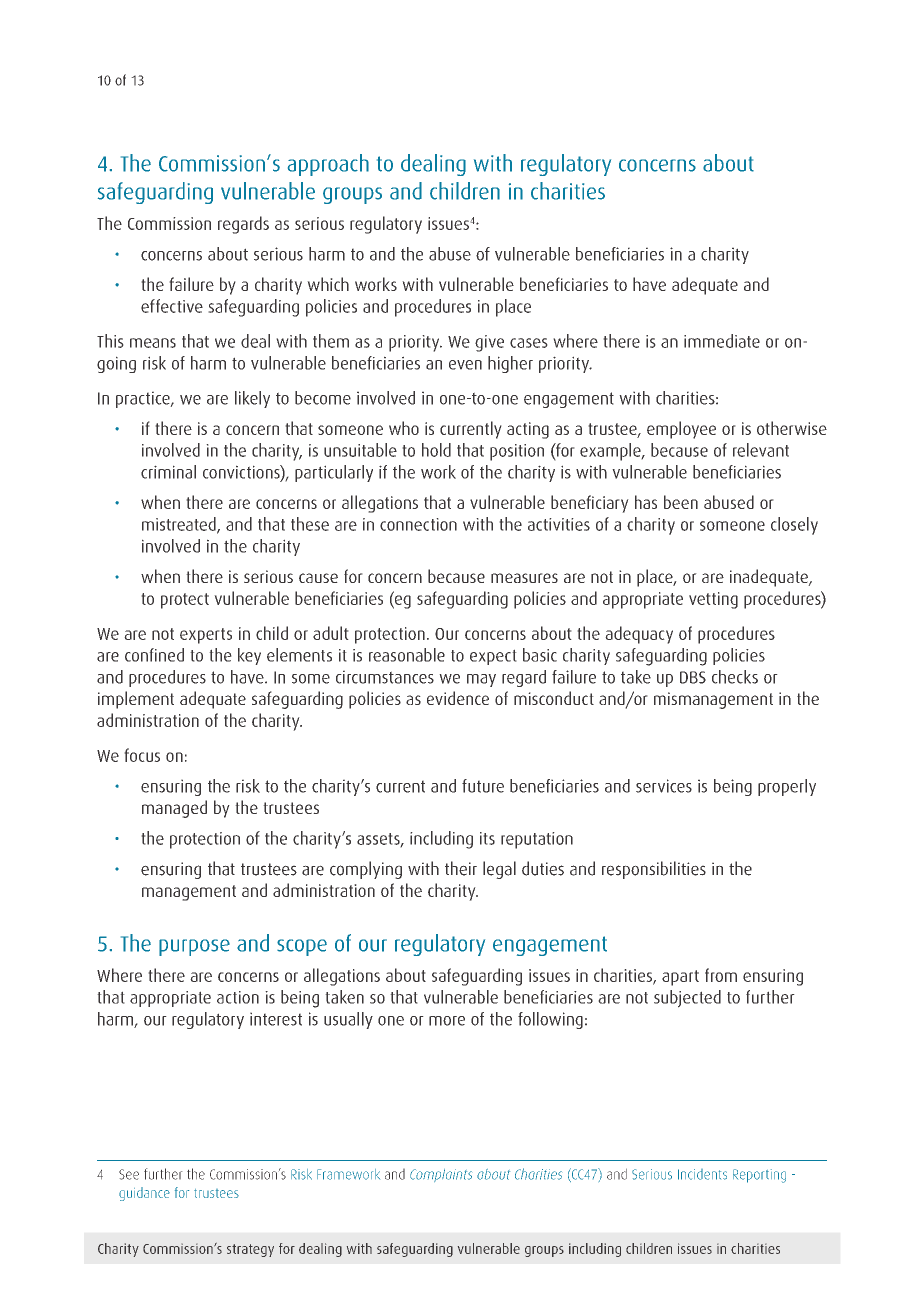 This page has height=1308, width=924. Describe the element at coordinates (702, 1174) in the page. I see `Incidents` at that location.
